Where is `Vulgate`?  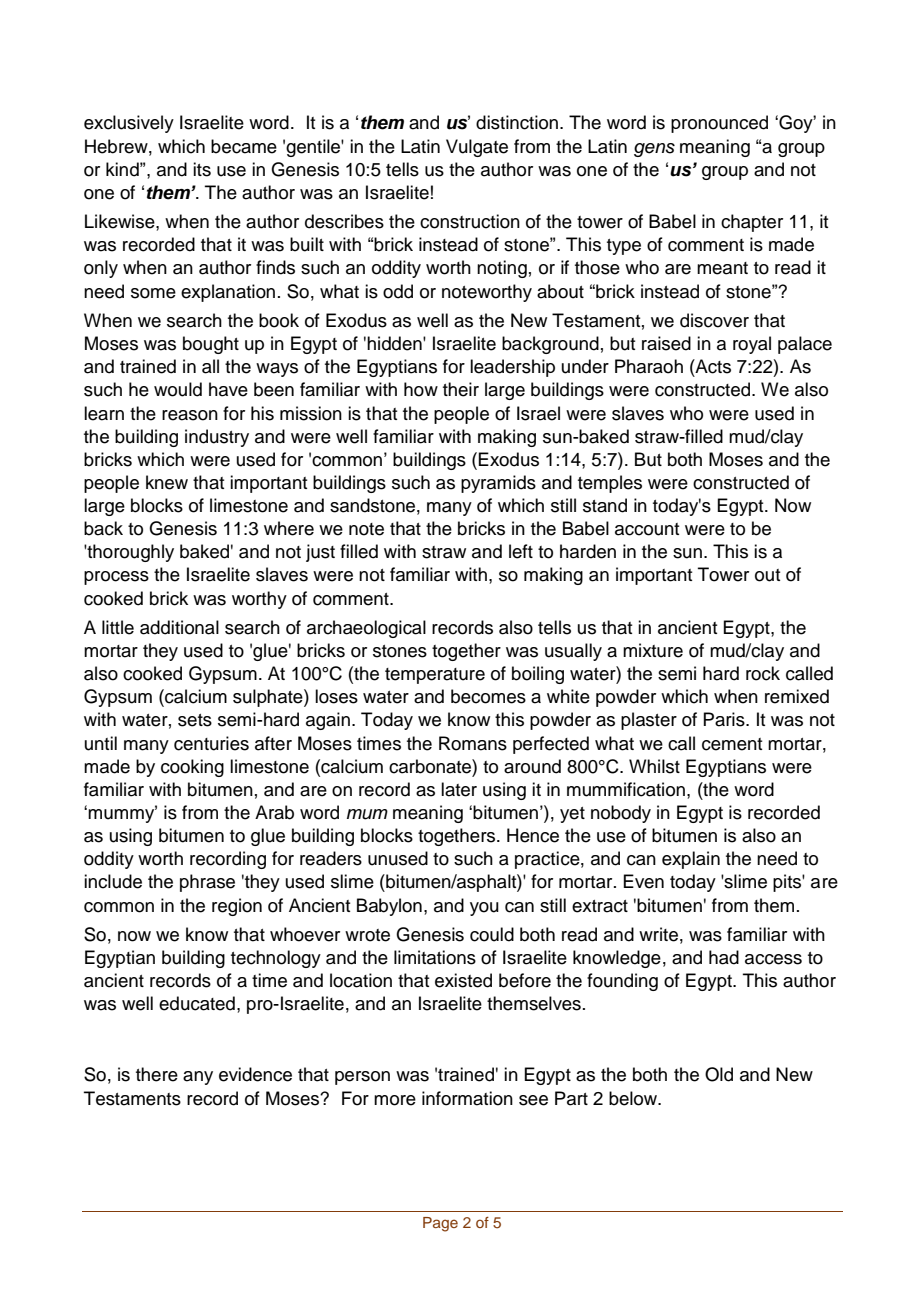 Vulgate is located at coordinates (477, 148).
